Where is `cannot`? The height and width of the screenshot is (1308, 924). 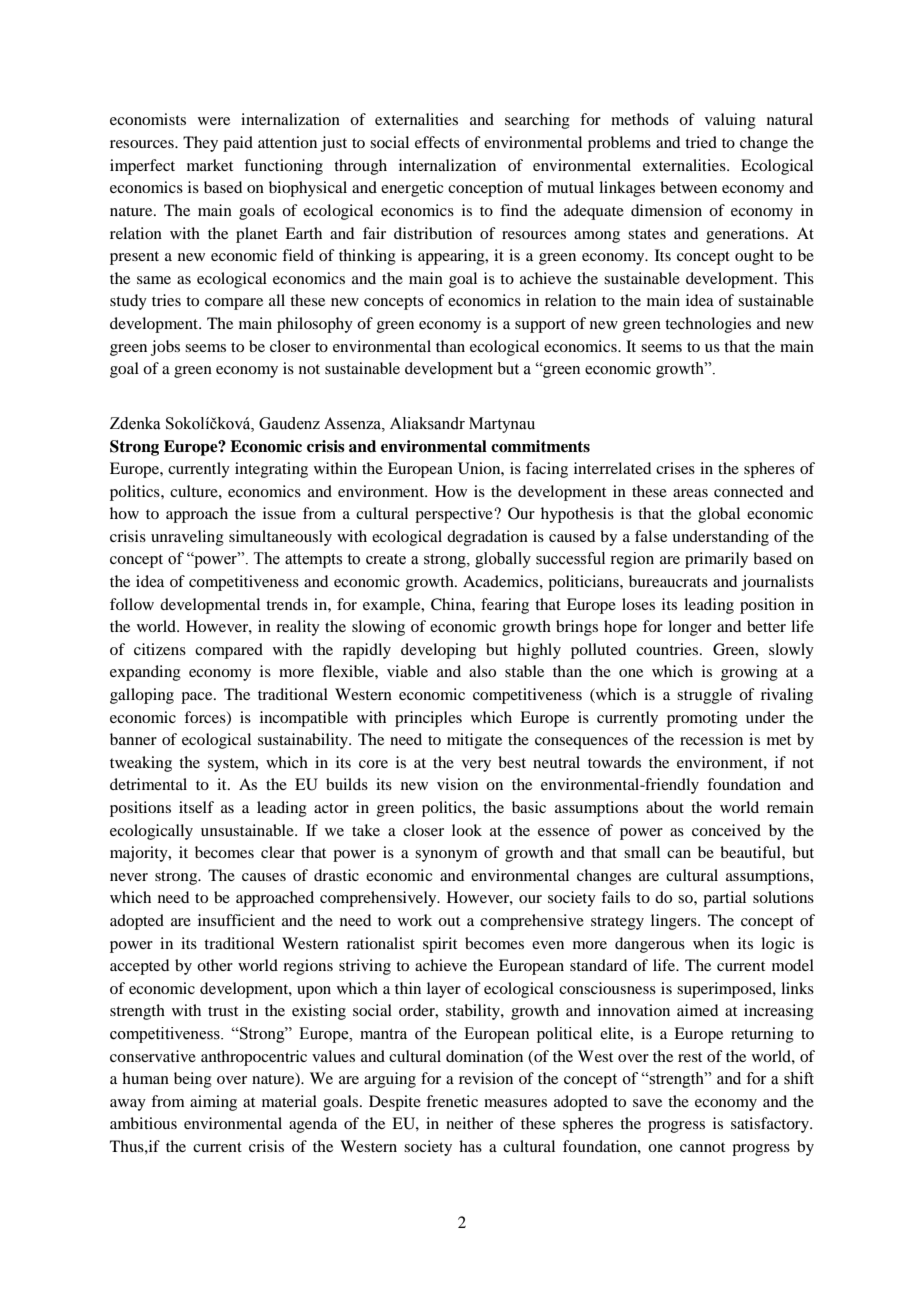 cannot is located at coordinates (702, 1147).
